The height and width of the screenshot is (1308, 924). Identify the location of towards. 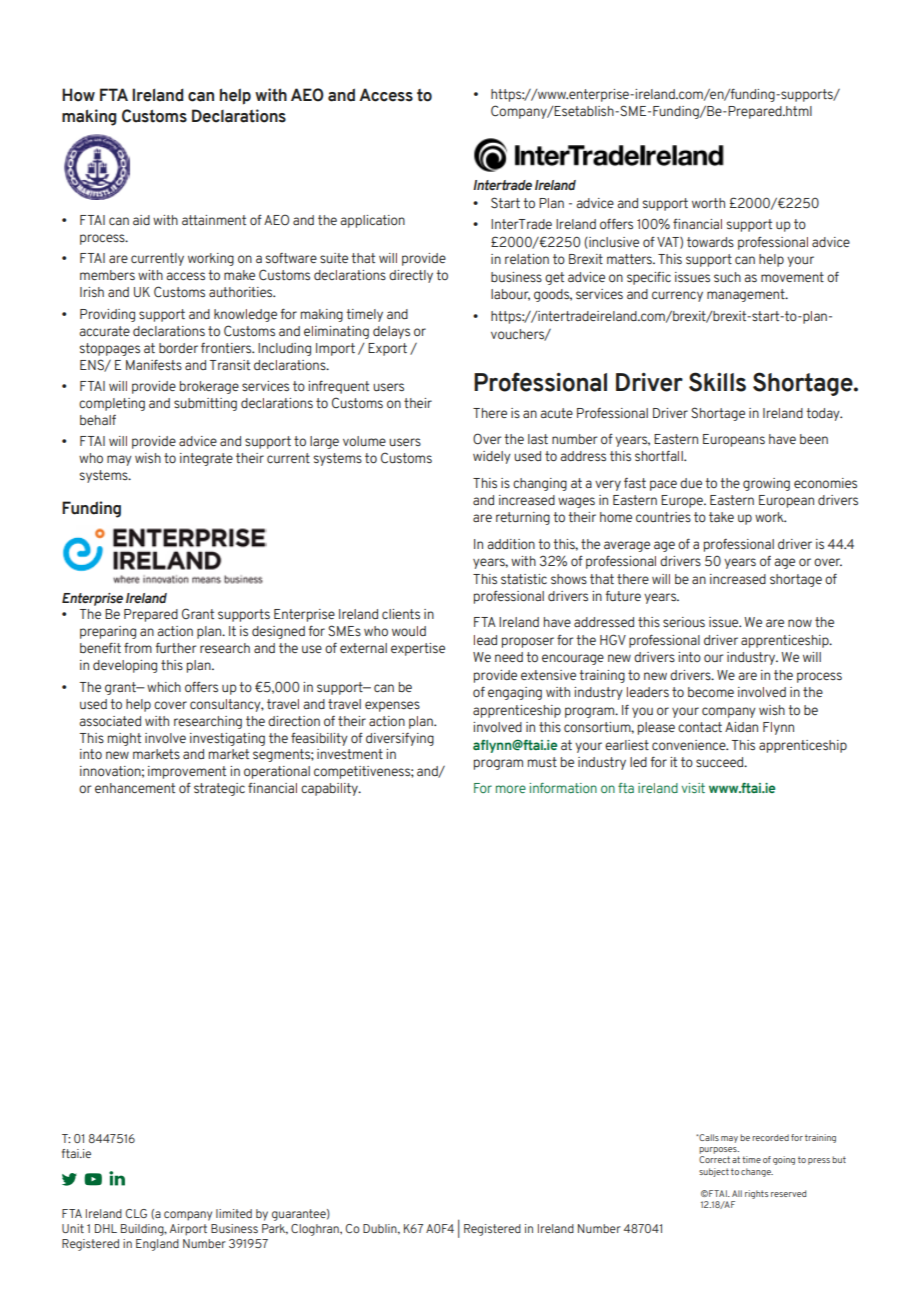
(710, 242).
